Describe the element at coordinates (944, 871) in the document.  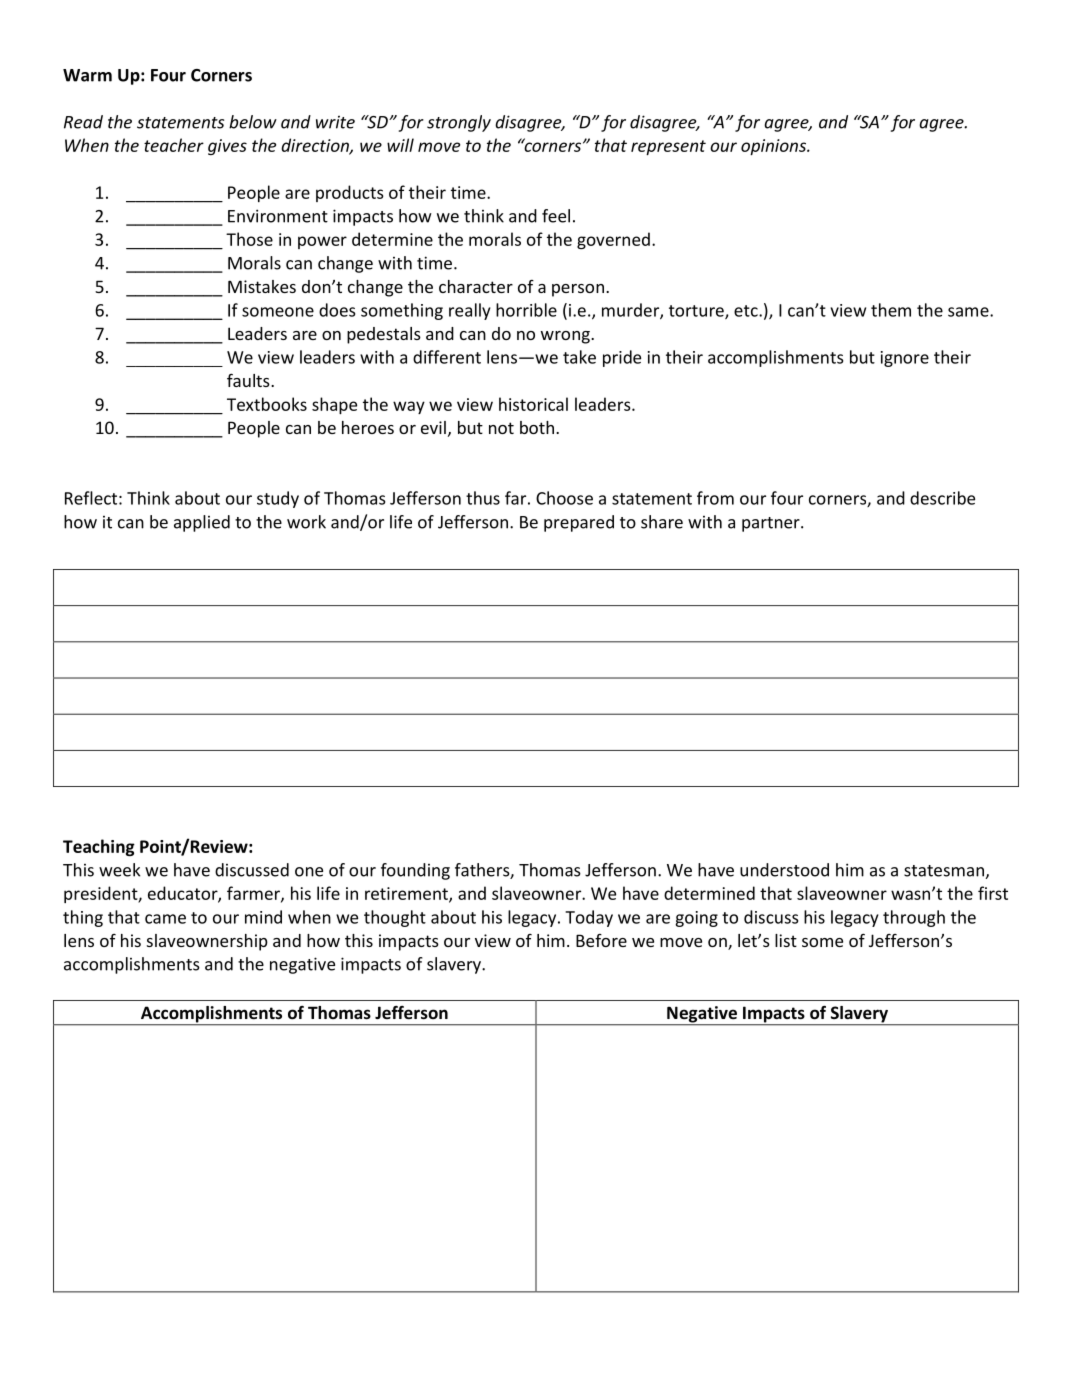
I see `statesman` at that location.
